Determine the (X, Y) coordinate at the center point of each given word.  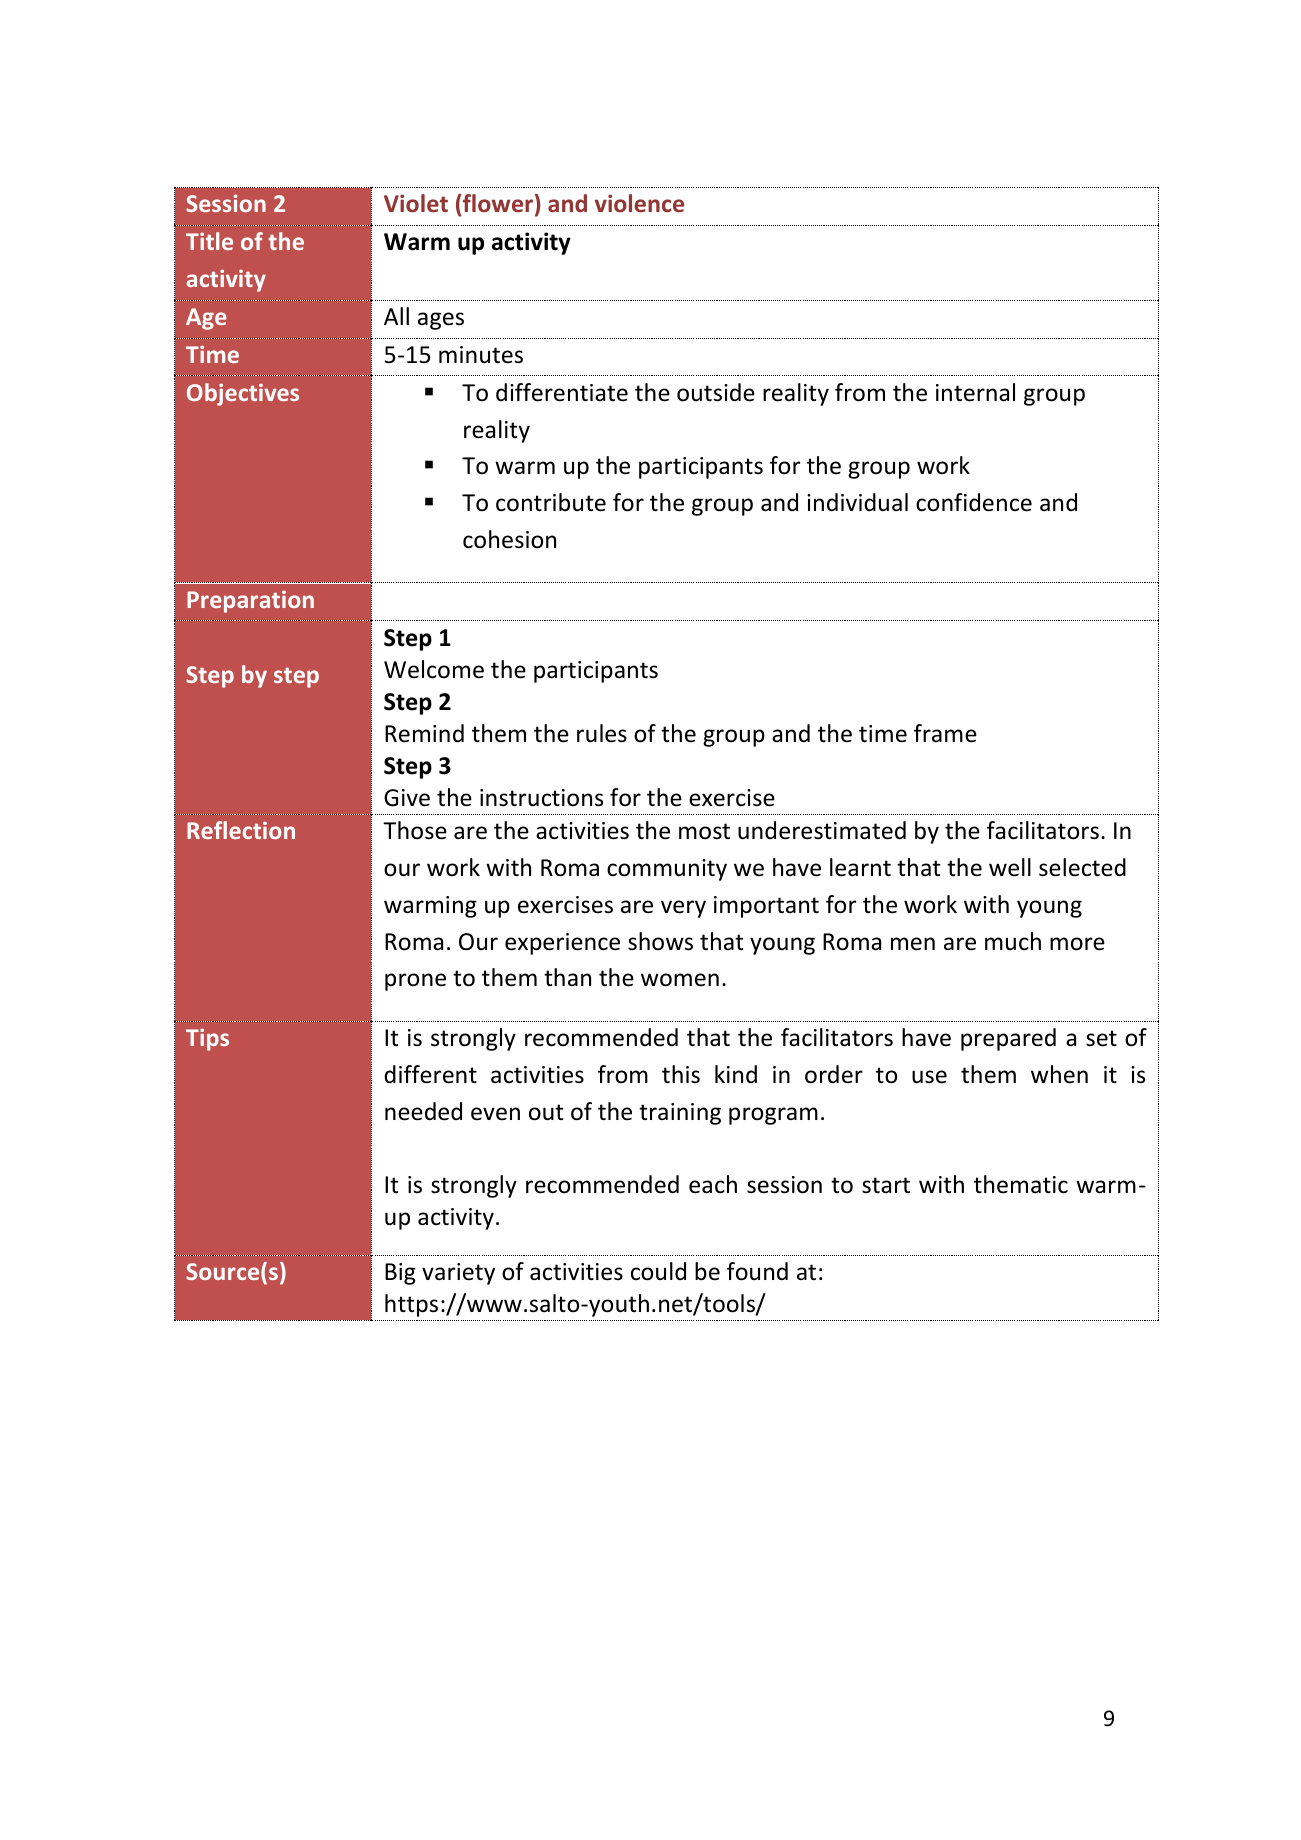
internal (975, 392)
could (658, 1271)
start (886, 1185)
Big (400, 1274)
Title (209, 241)
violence (639, 203)
